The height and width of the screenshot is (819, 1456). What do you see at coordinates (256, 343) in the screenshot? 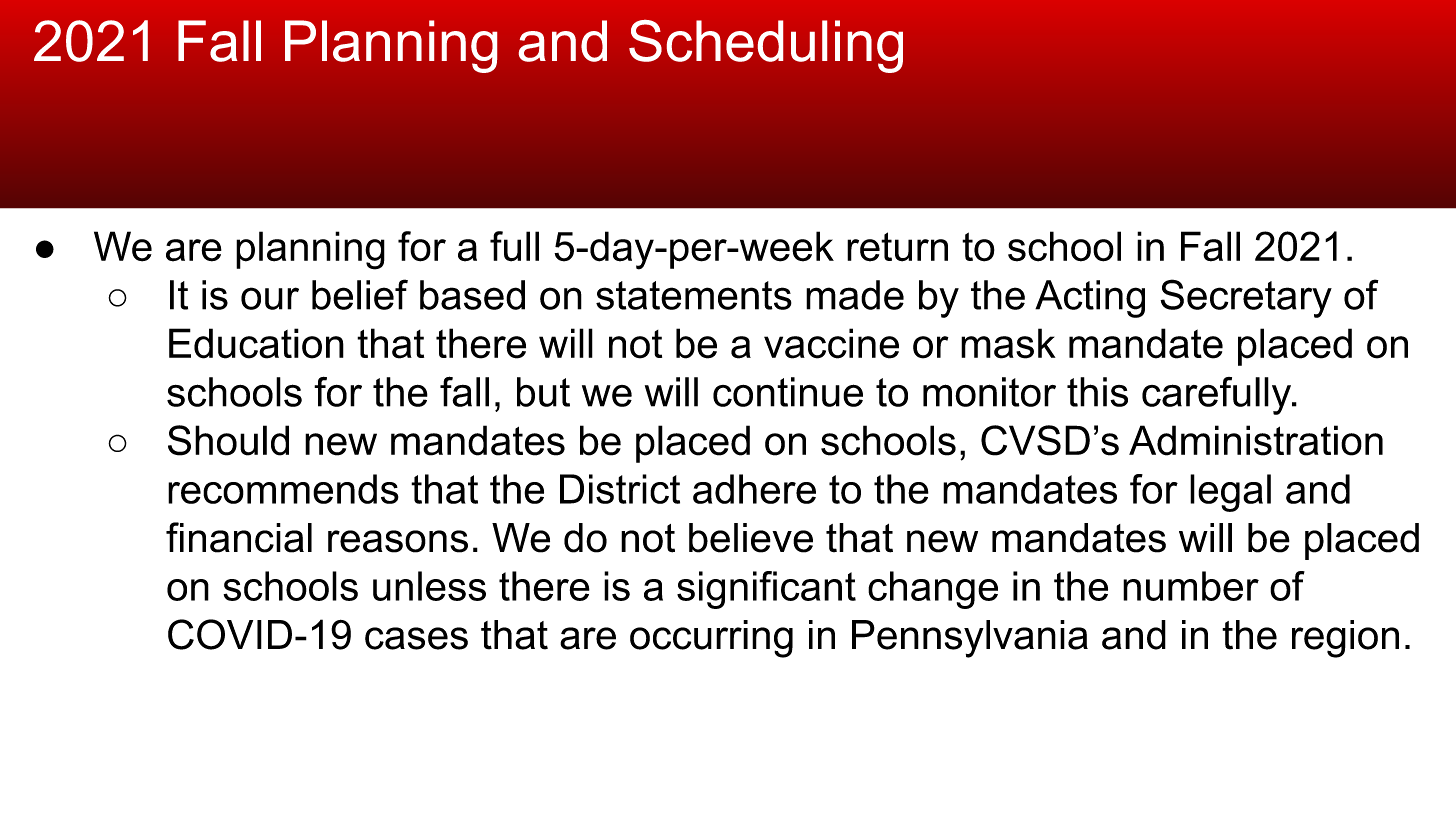
I see `Education` at bounding box center [256, 343].
